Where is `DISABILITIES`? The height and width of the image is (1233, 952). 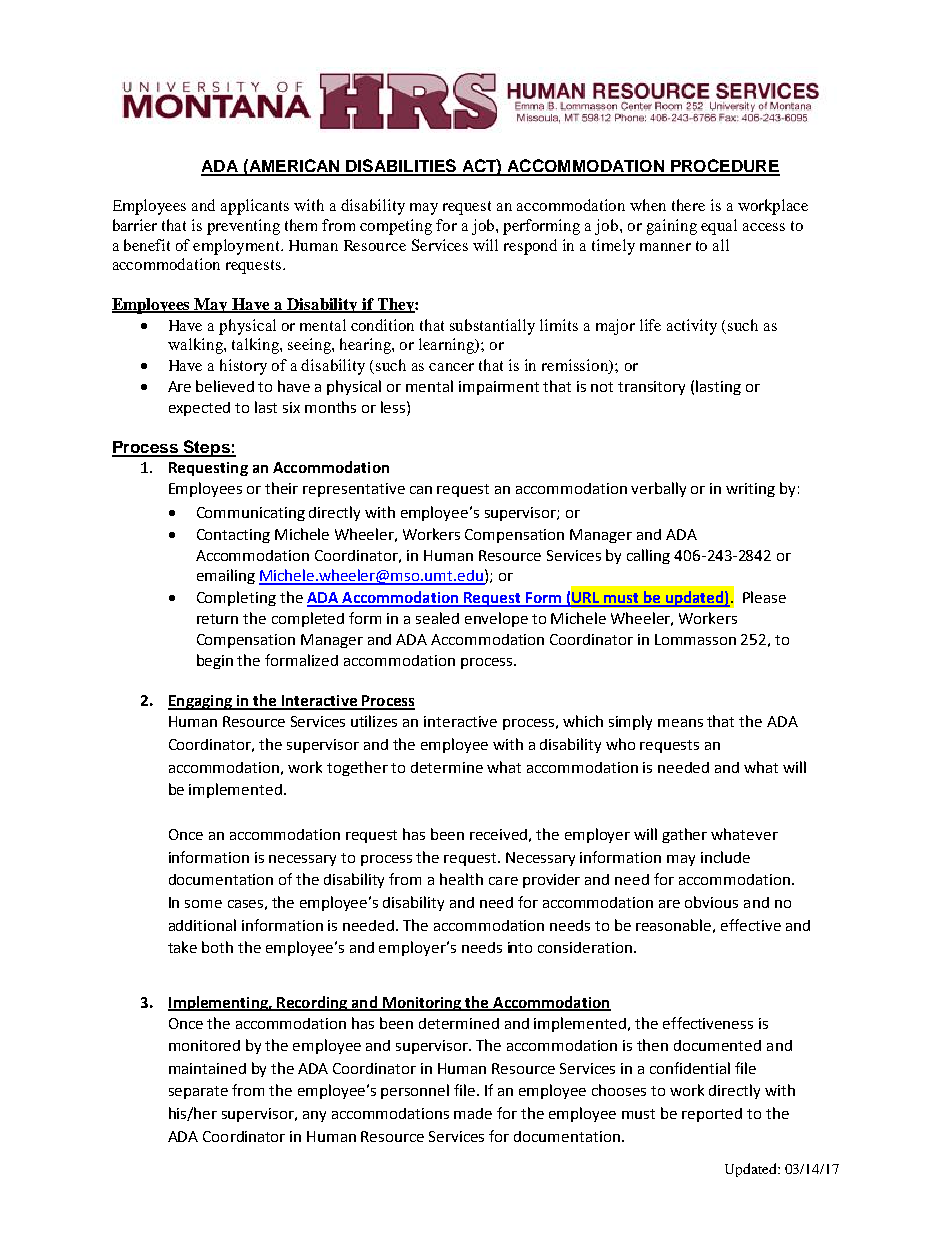
DISABILITIES is located at coordinates (401, 167).
